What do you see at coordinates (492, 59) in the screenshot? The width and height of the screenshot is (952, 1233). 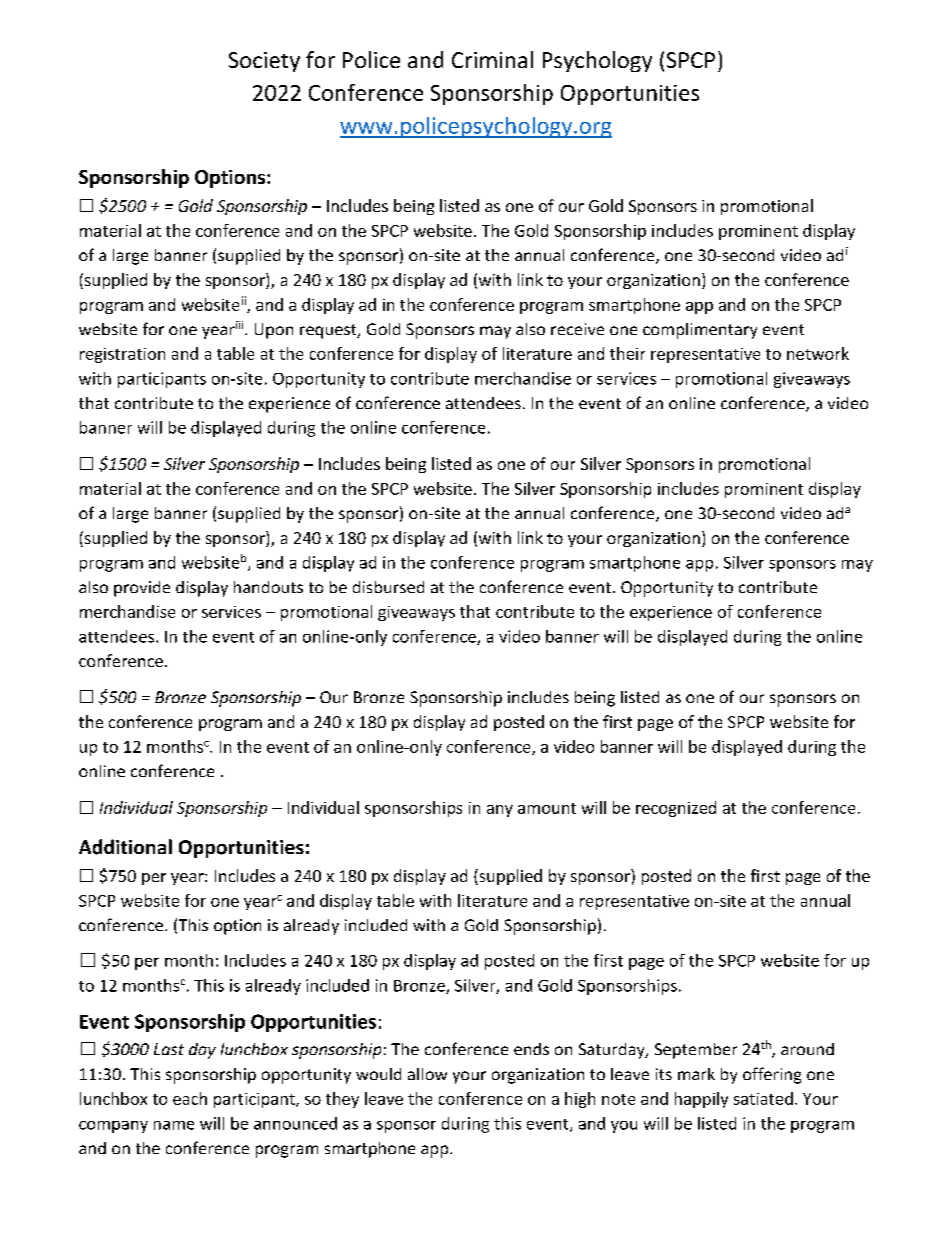 I see `Criminal` at bounding box center [492, 59].
